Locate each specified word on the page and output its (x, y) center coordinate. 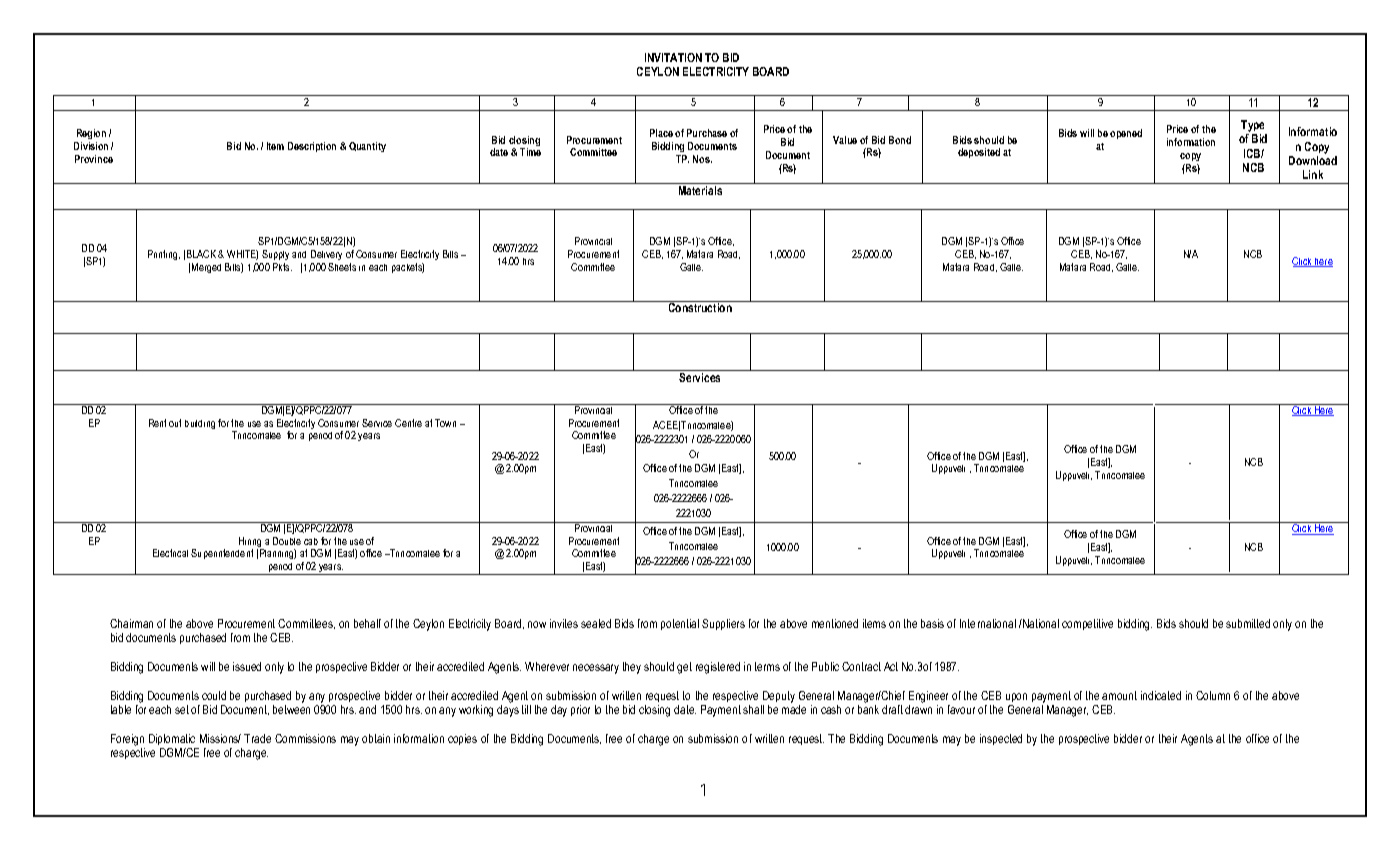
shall (753, 709)
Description (312, 147)
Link (1313, 174)
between (291, 709)
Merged (206, 268)
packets (408, 268)
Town (445, 423)
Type (1254, 127)
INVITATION (673, 57)
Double (287, 541)
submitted (1248, 623)
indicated (1161, 695)
